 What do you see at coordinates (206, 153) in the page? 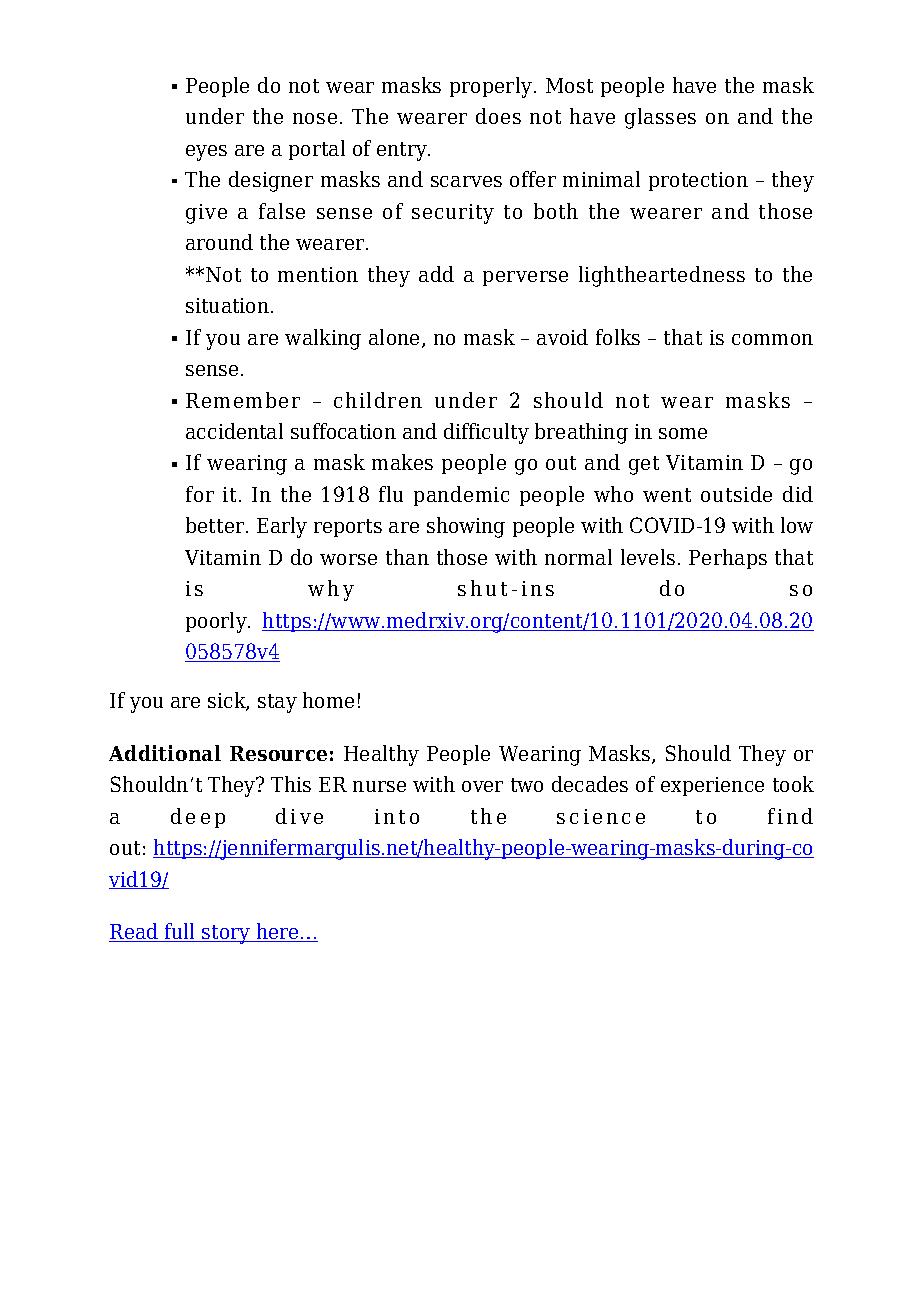
I see `eyes` at bounding box center [206, 153].
